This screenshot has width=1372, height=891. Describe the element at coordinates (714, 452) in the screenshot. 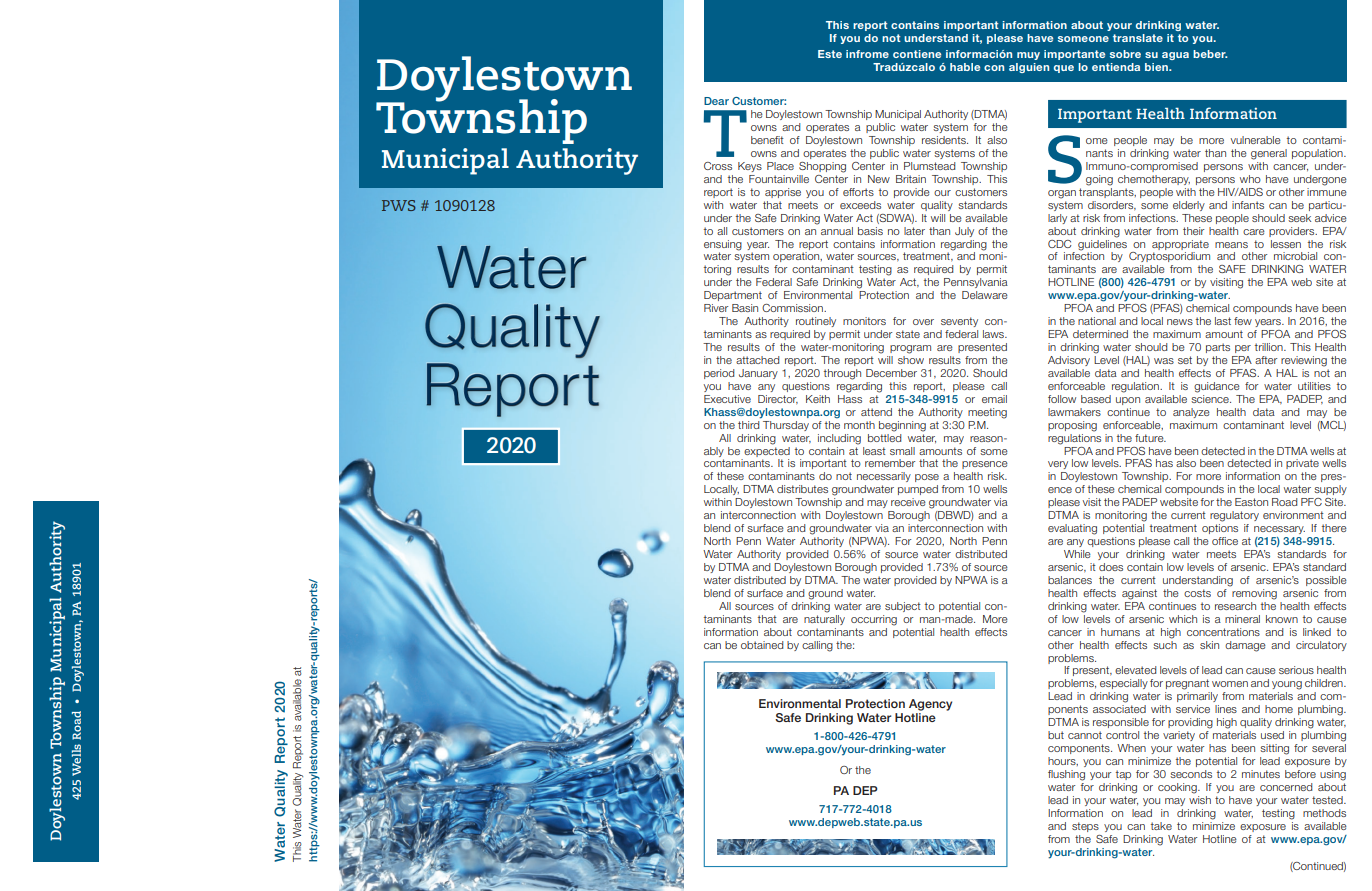

I see `ably` at that location.
